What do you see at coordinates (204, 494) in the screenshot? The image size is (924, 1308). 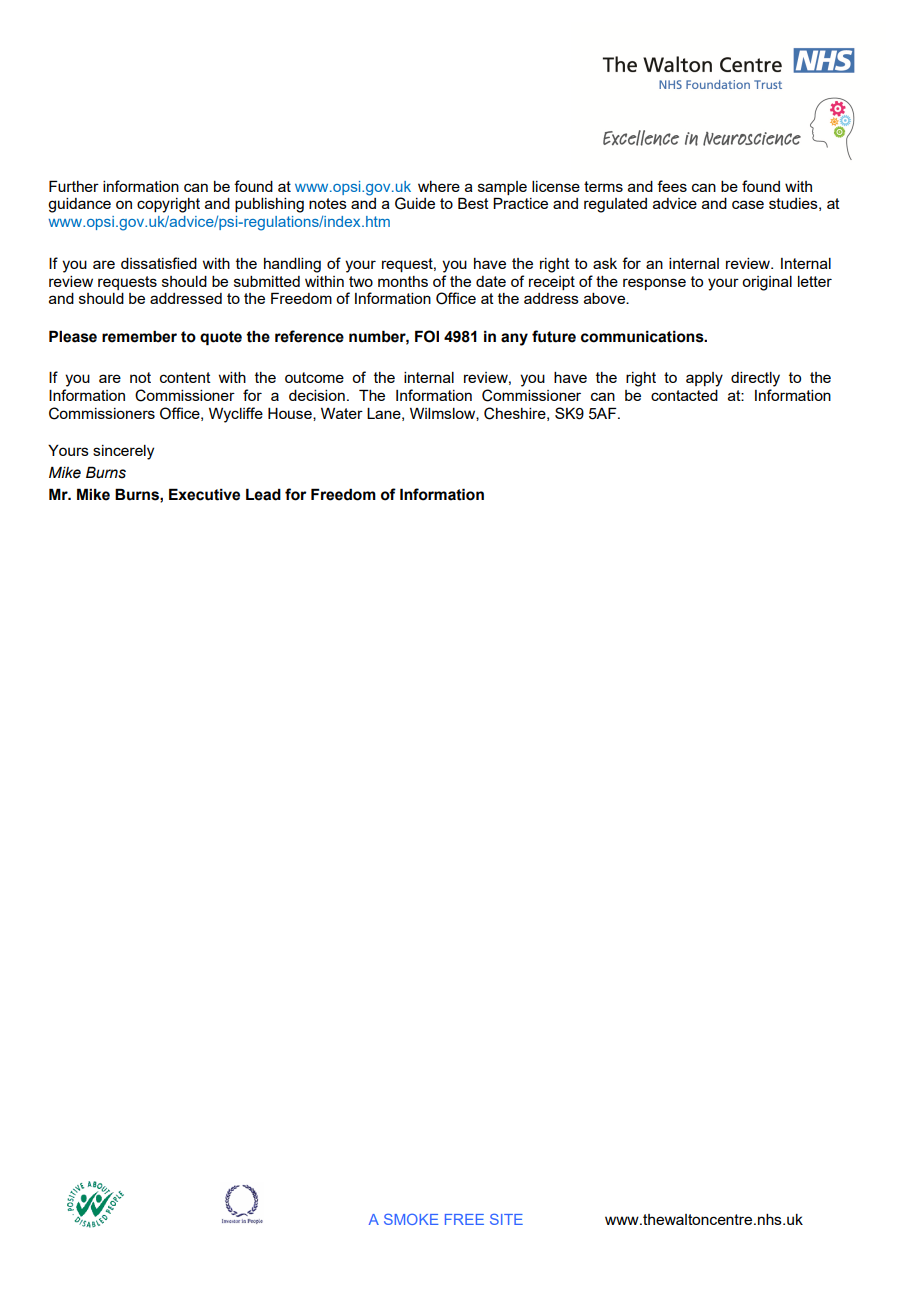 I see `Executive` at bounding box center [204, 494].
